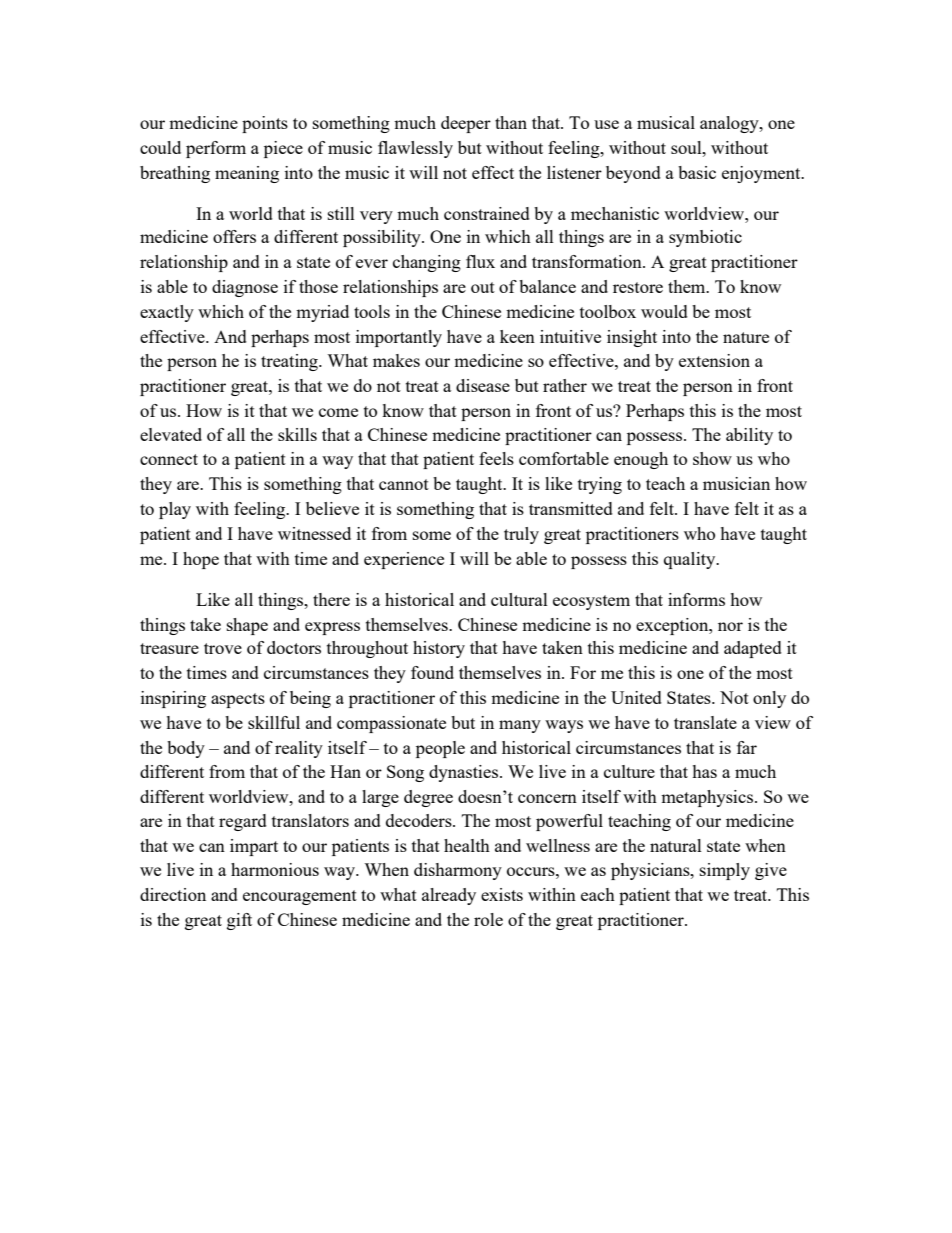 This screenshot has height=1233, width=952. I want to click on truly, so click(521, 535).
